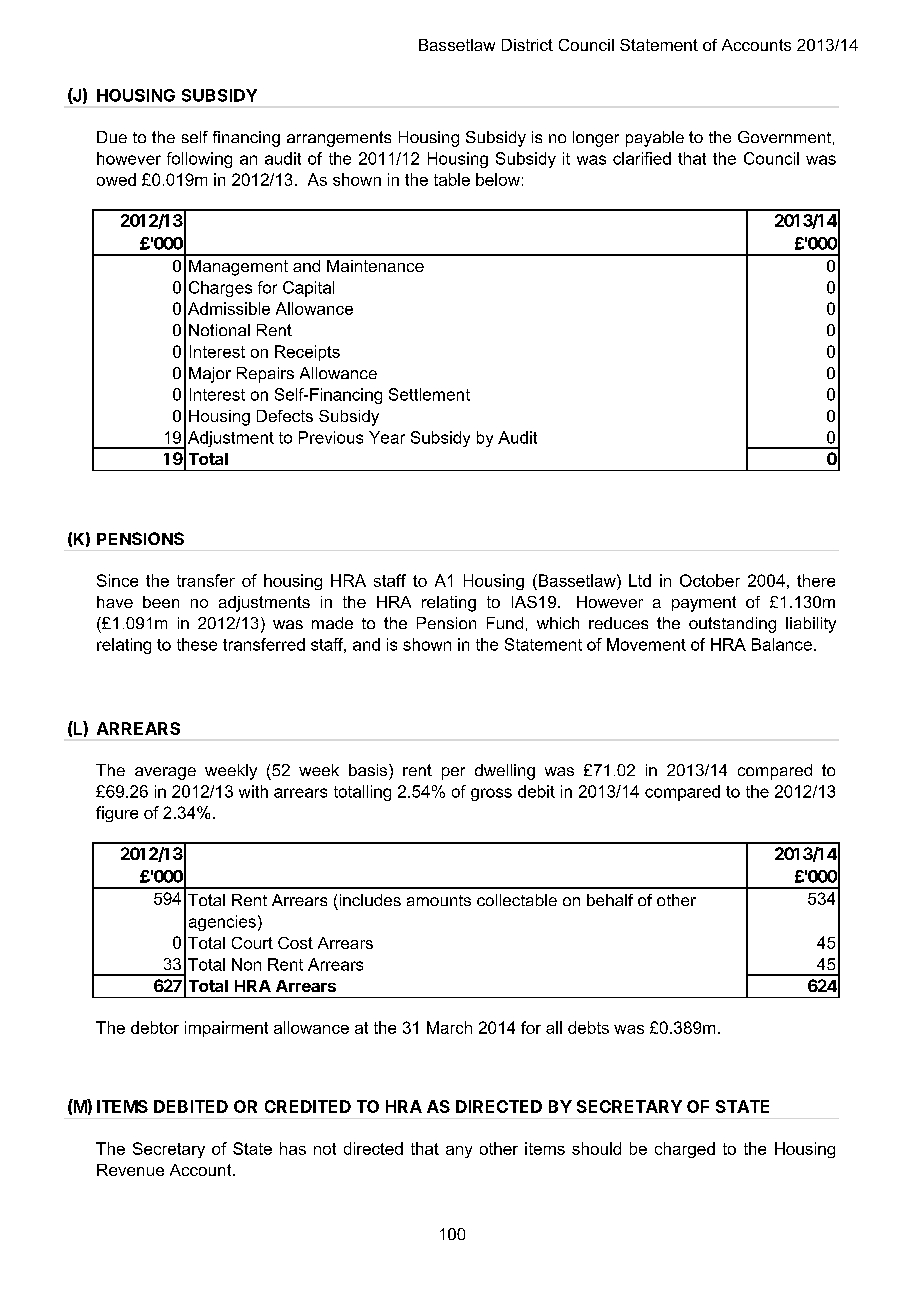 The width and height of the document is (924, 1308). Describe the element at coordinates (459, 1152) in the document. I see `any` at that location.
